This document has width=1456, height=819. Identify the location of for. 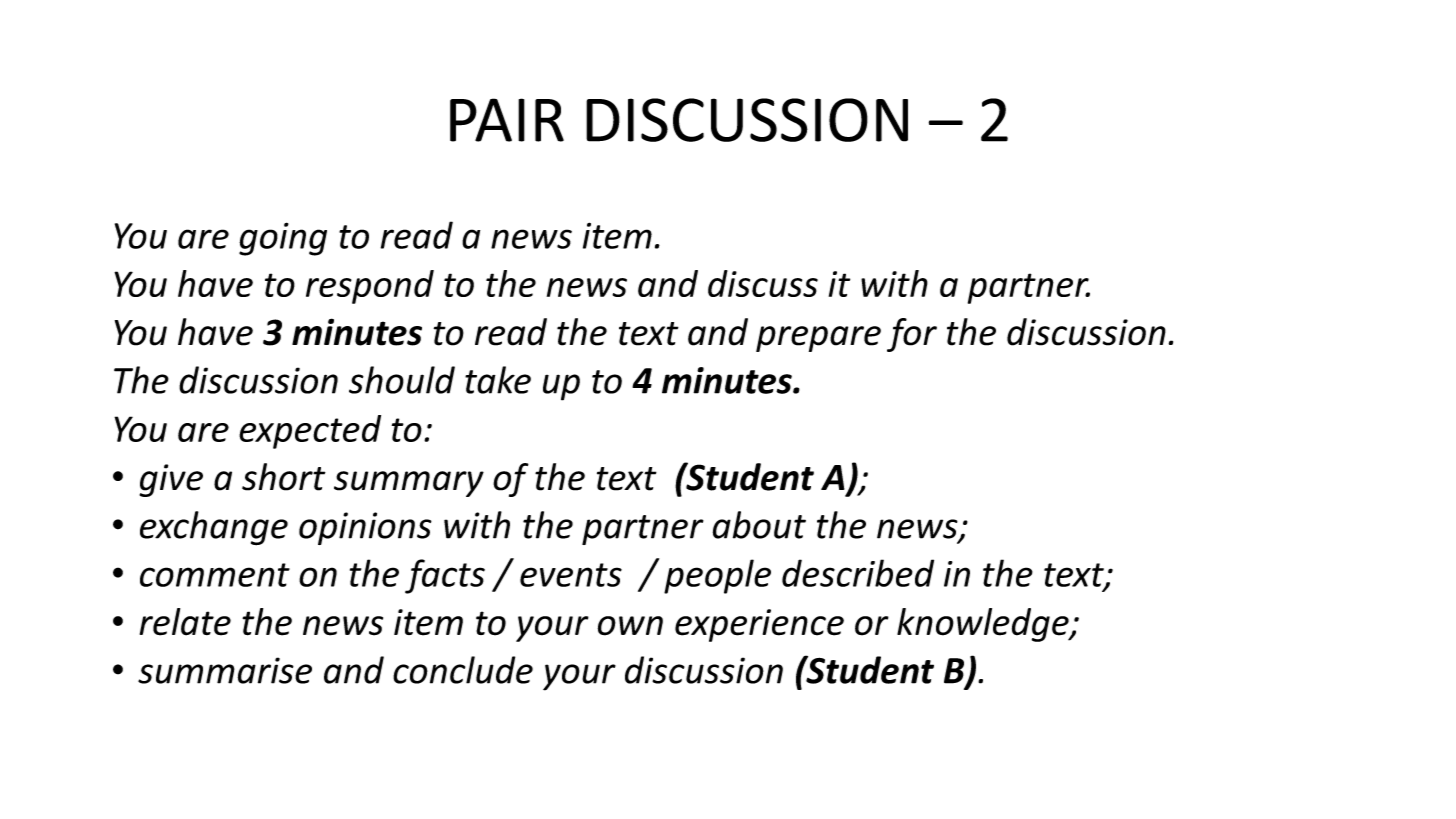
(912, 335).
